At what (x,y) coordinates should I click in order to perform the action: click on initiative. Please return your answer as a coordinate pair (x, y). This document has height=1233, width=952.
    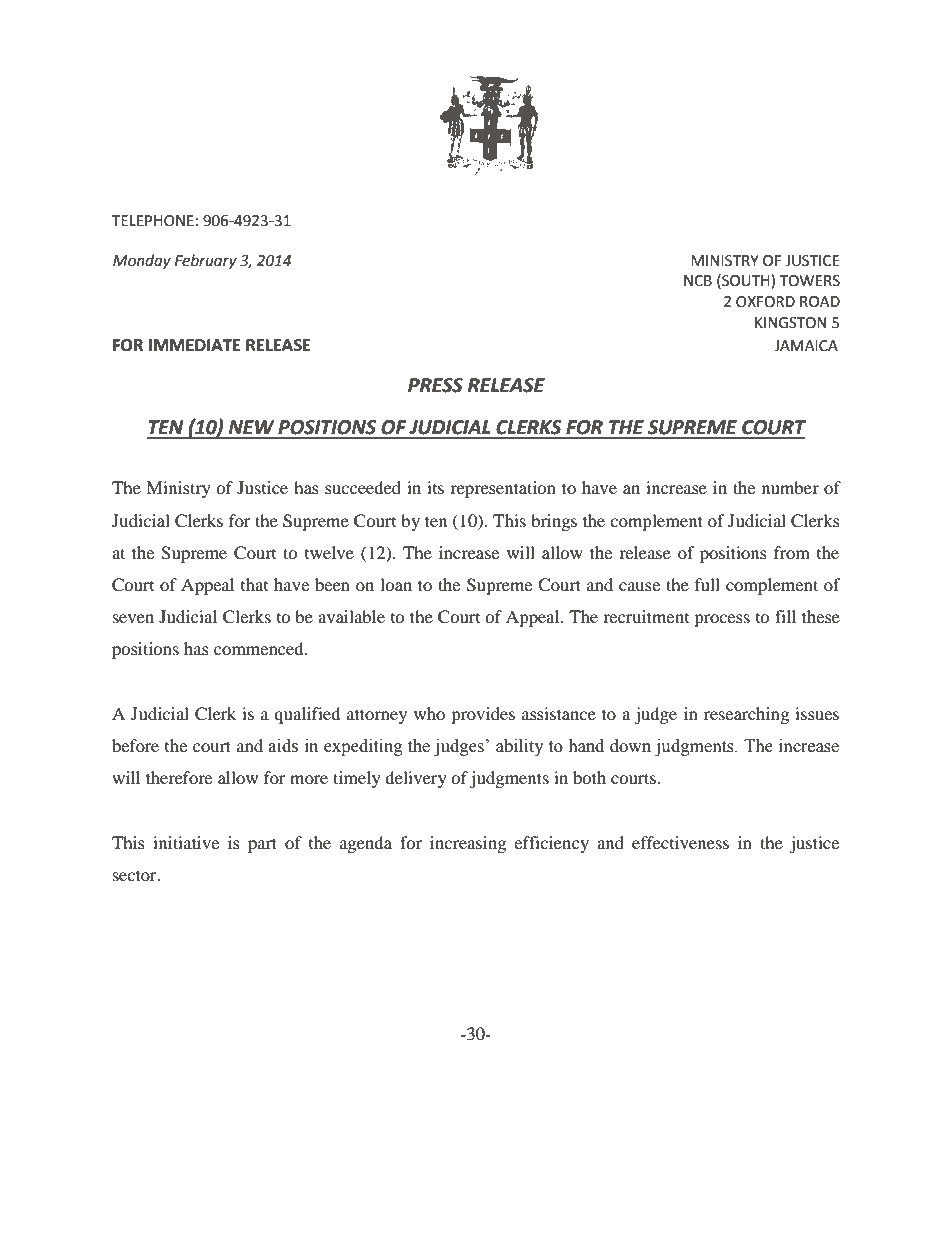
    Looking at the image, I should click on (186, 842).
